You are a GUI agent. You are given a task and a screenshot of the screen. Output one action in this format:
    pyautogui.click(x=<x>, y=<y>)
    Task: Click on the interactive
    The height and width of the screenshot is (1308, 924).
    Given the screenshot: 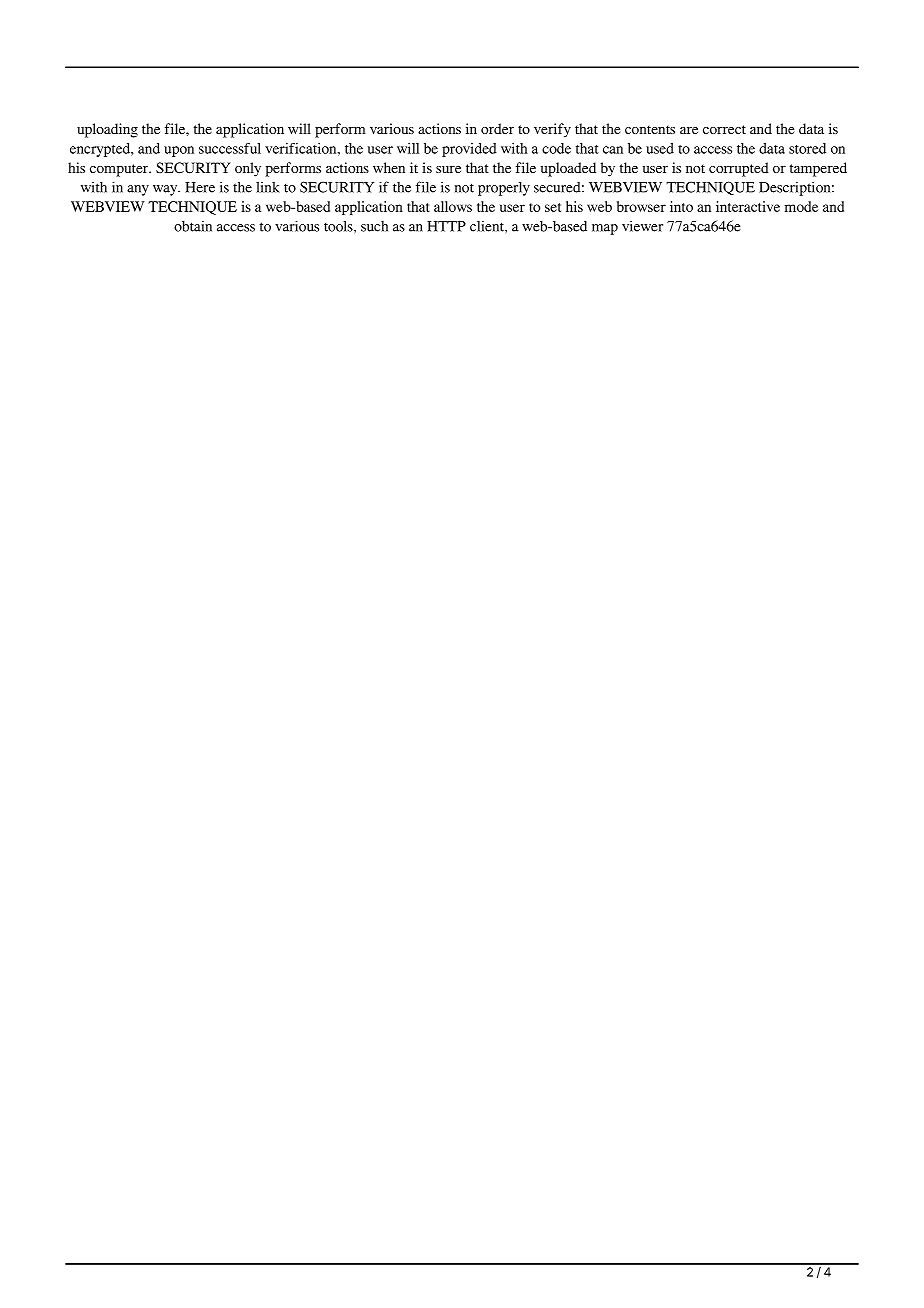 What is the action you would take?
    pyautogui.click(x=748, y=206)
